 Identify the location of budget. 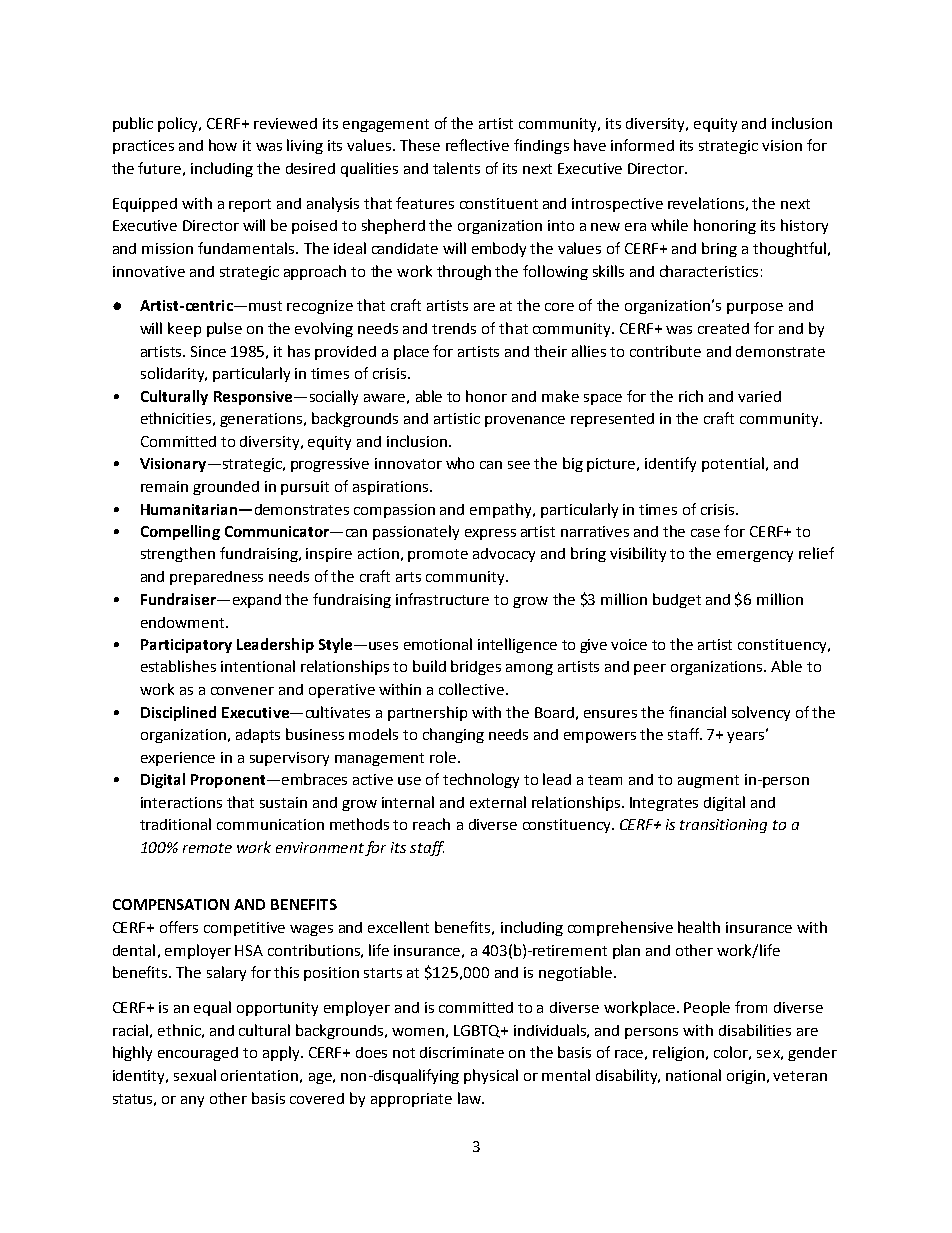
(677, 600).
